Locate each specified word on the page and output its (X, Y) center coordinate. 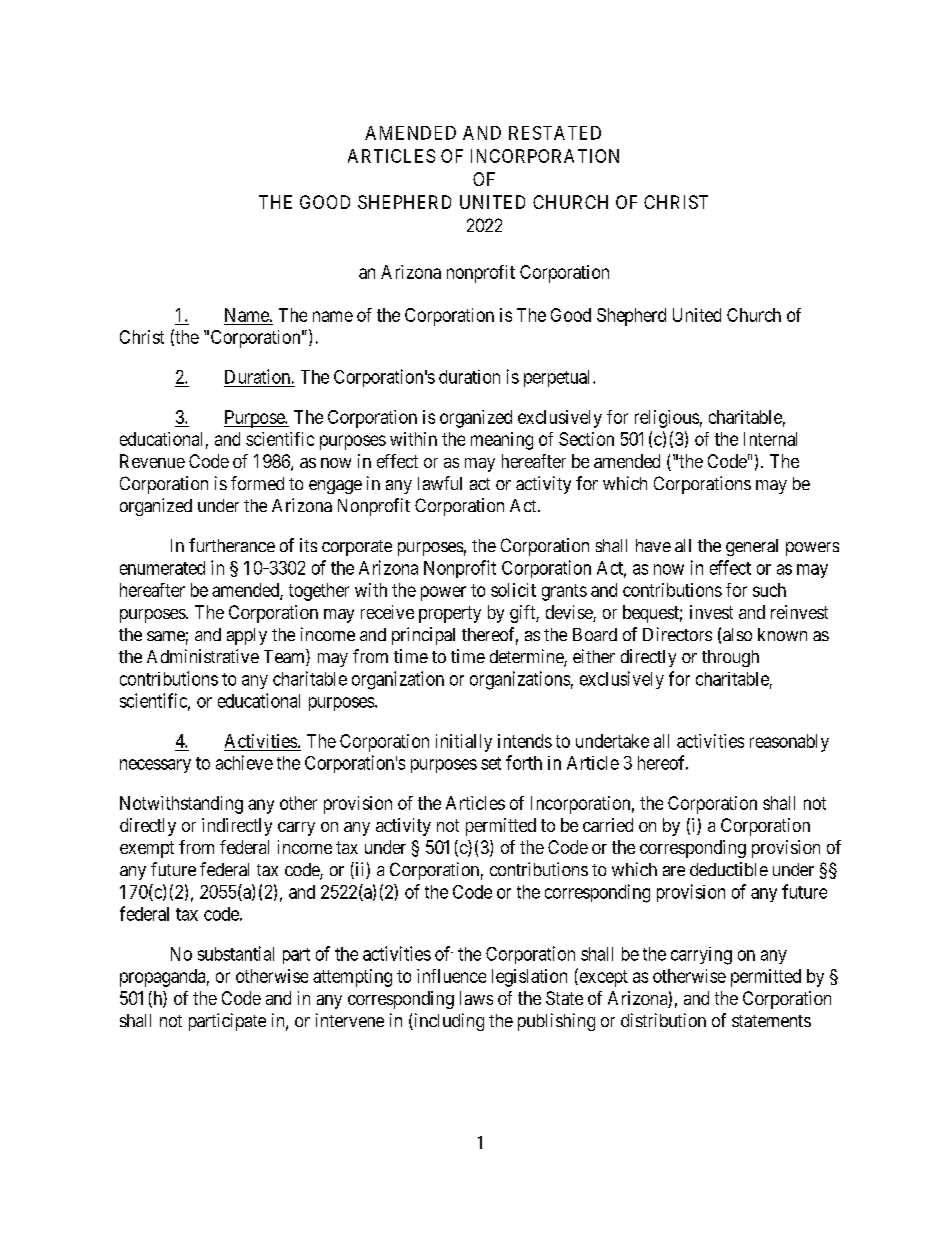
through (730, 658)
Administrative (203, 656)
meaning (502, 441)
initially (464, 743)
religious (667, 419)
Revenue (152, 461)
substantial (236, 953)
